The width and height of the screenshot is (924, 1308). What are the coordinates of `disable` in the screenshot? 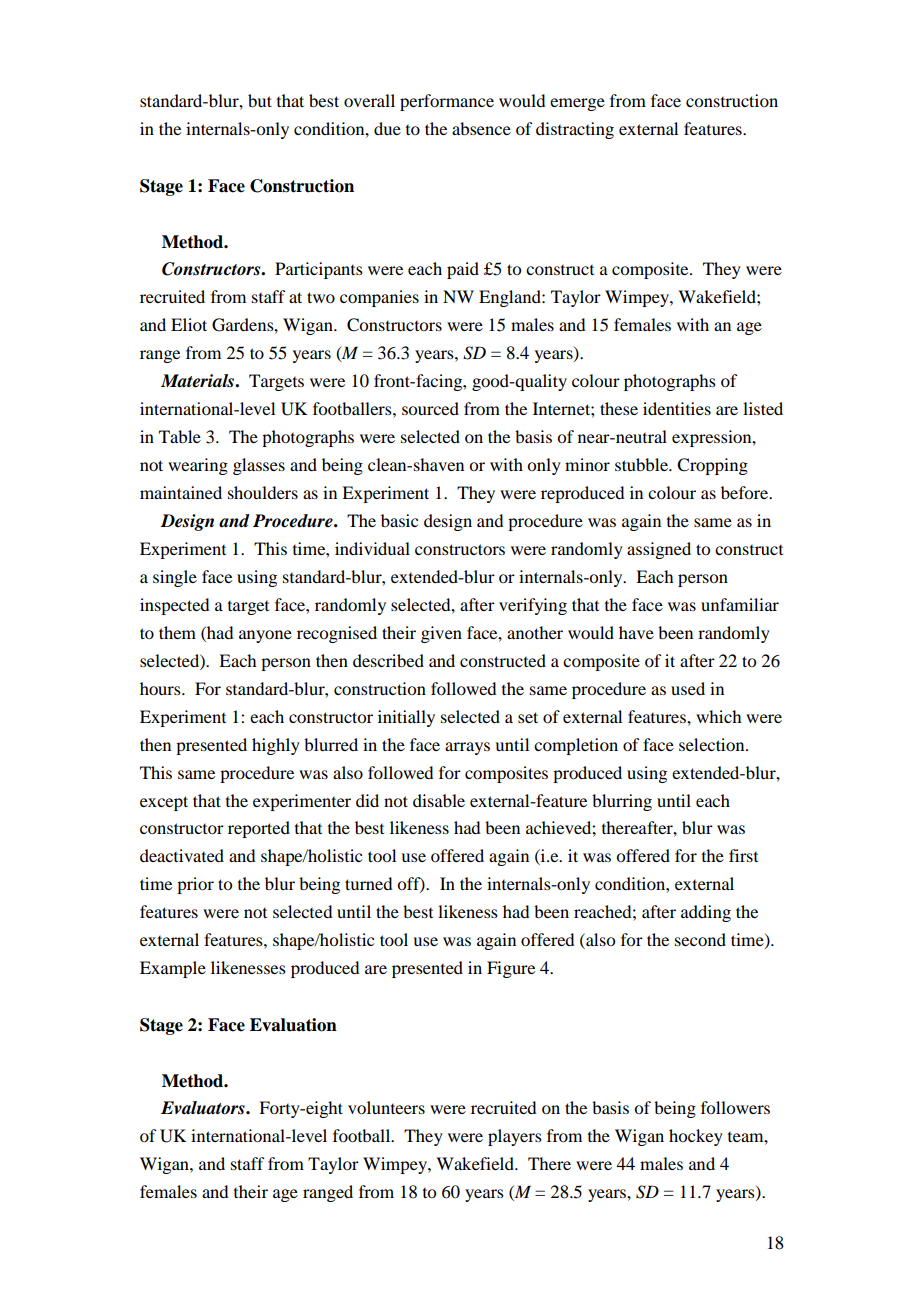 It's located at (439, 800).
